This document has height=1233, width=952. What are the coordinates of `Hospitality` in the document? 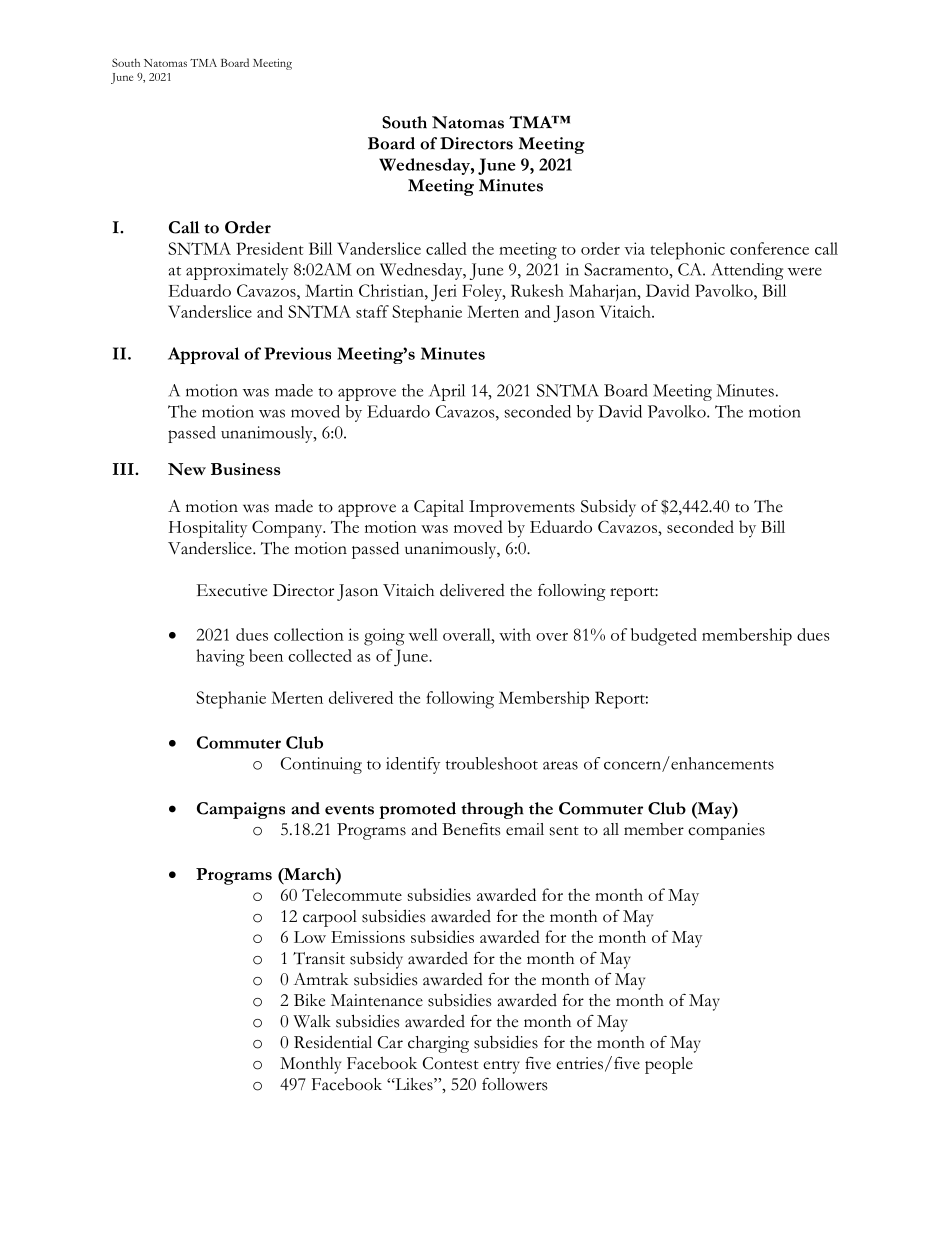 It's located at (208, 529).
